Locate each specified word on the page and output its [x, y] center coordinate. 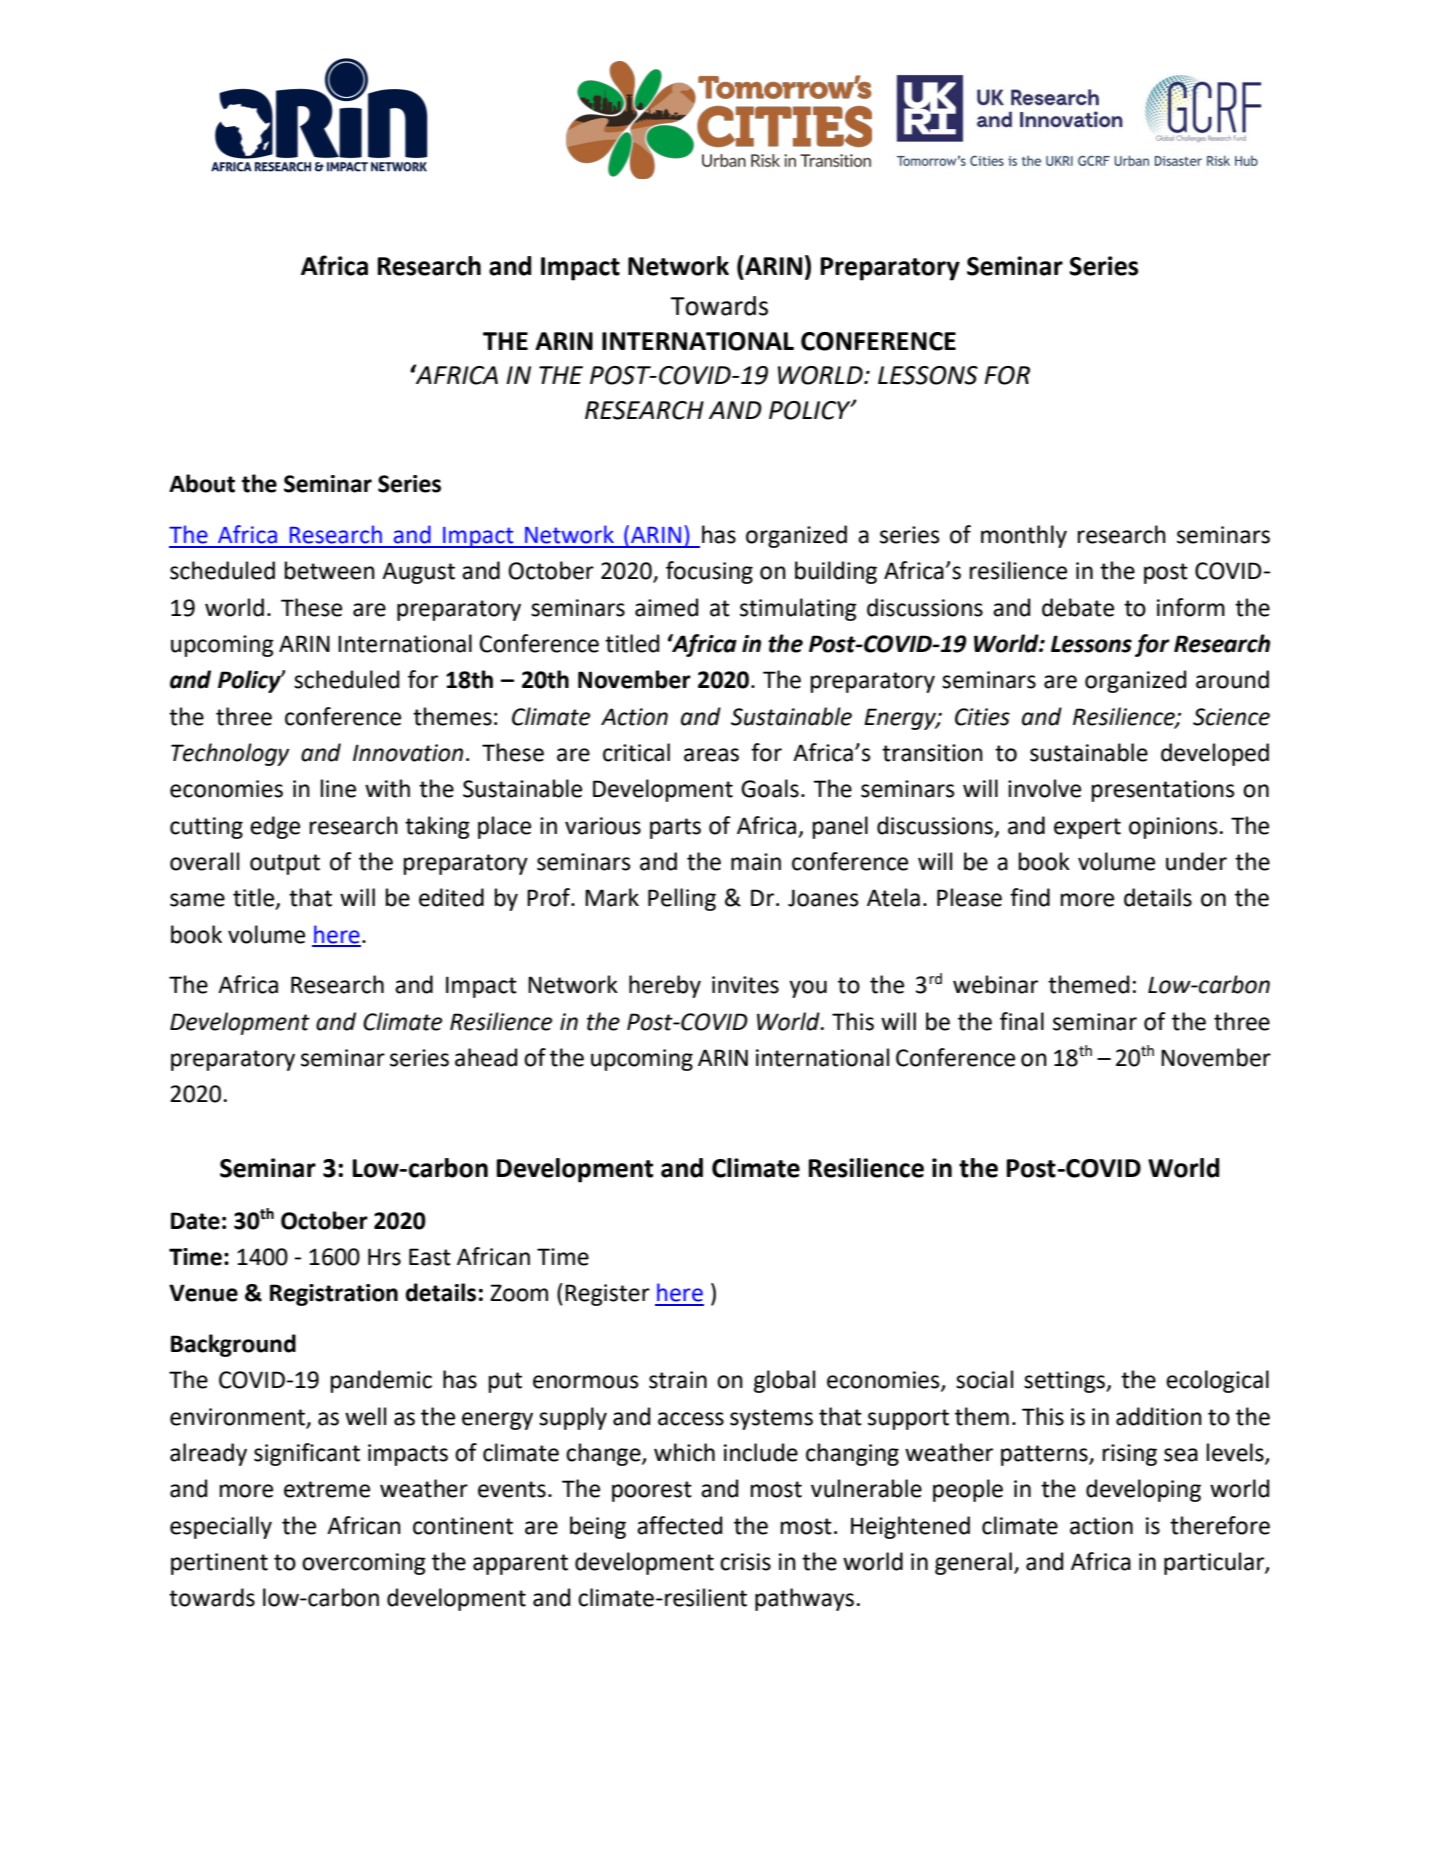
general [973, 1563]
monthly [1024, 536]
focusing [709, 572]
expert [1087, 828]
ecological [1217, 1381]
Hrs [384, 1257]
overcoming [364, 1564]
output [285, 864]
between [330, 570]
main [756, 862]
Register [607, 1295]
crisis [745, 1562]
